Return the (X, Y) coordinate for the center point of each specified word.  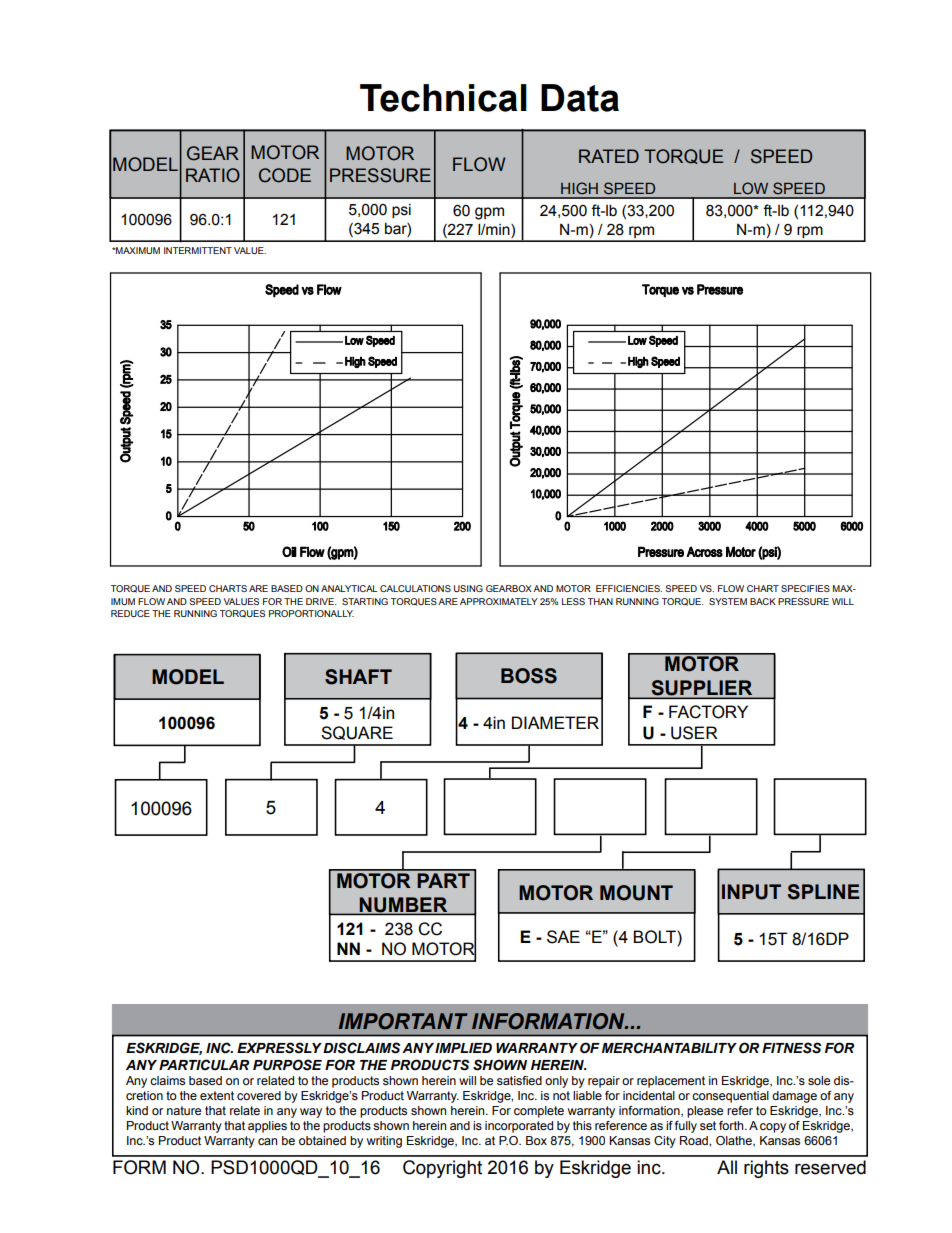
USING (468, 588)
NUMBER (404, 906)
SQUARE (357, 733)
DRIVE (321, 601)
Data (580, 98)
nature (184, 1110)
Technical (443, 98)
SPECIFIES (805, 588)
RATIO (213, 175)
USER (694, 733)
